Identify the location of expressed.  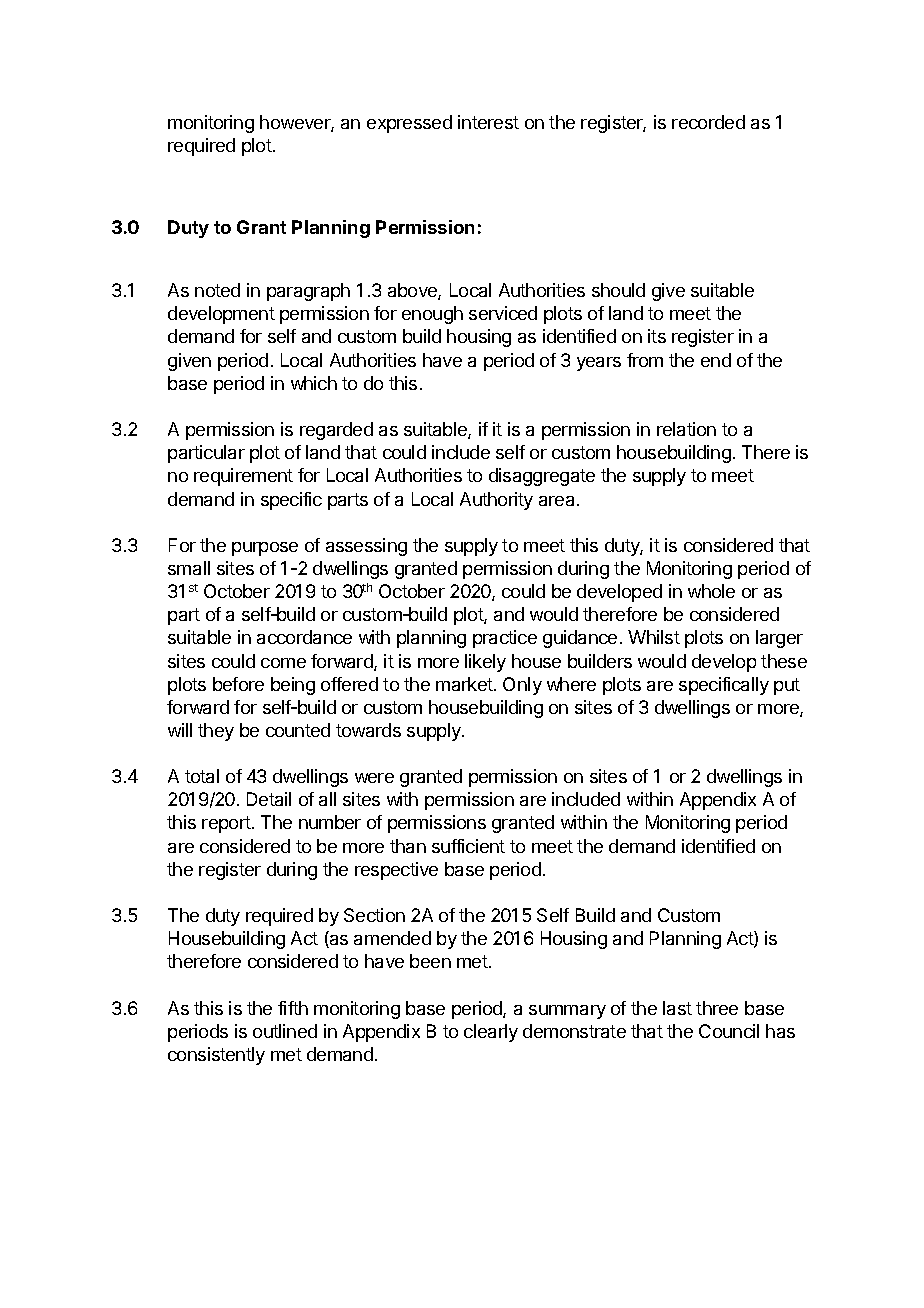
(409, 124).
